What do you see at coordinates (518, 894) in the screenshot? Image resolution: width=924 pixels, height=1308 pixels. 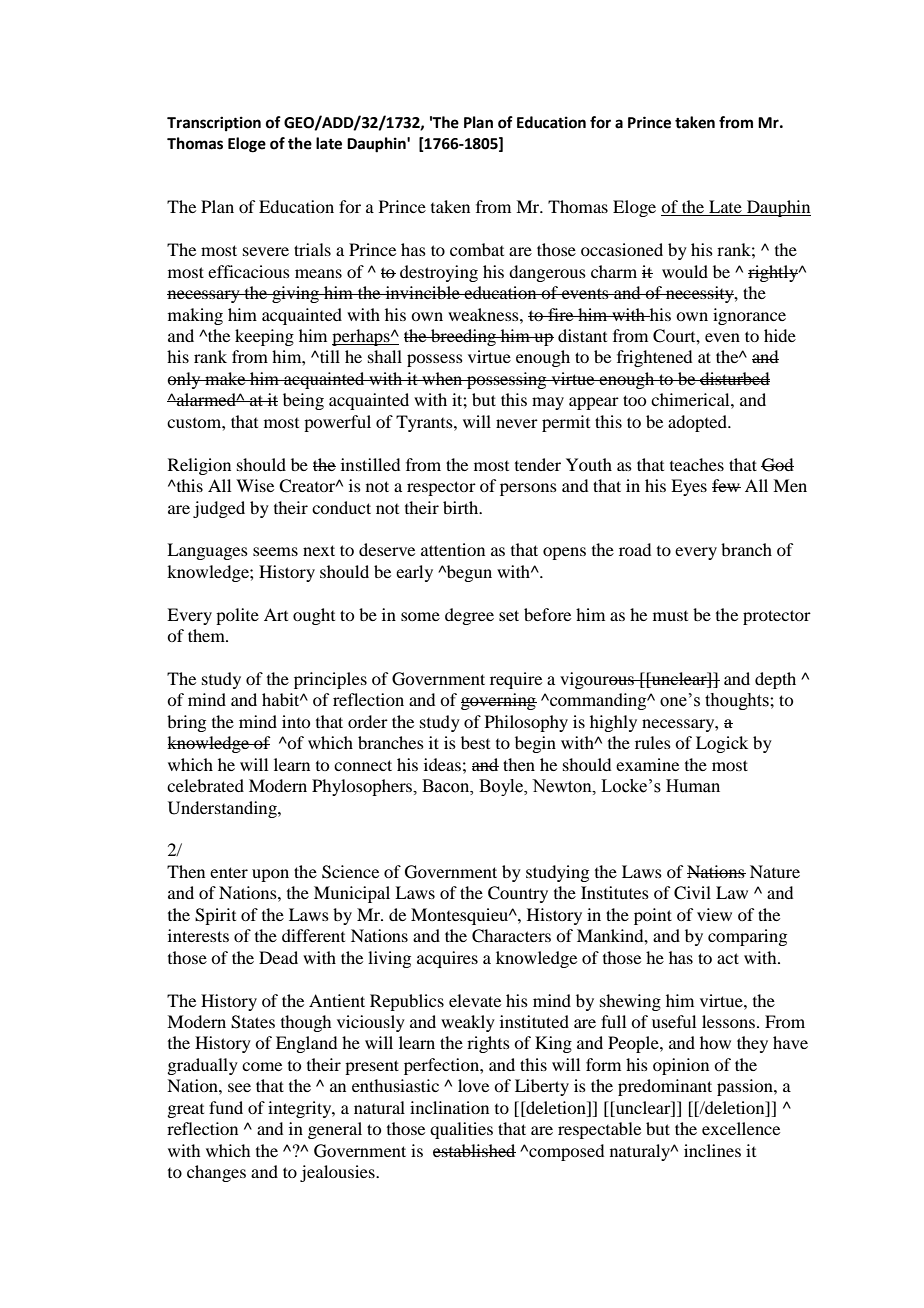 I see `Country` at bounding box center [518, 894].
